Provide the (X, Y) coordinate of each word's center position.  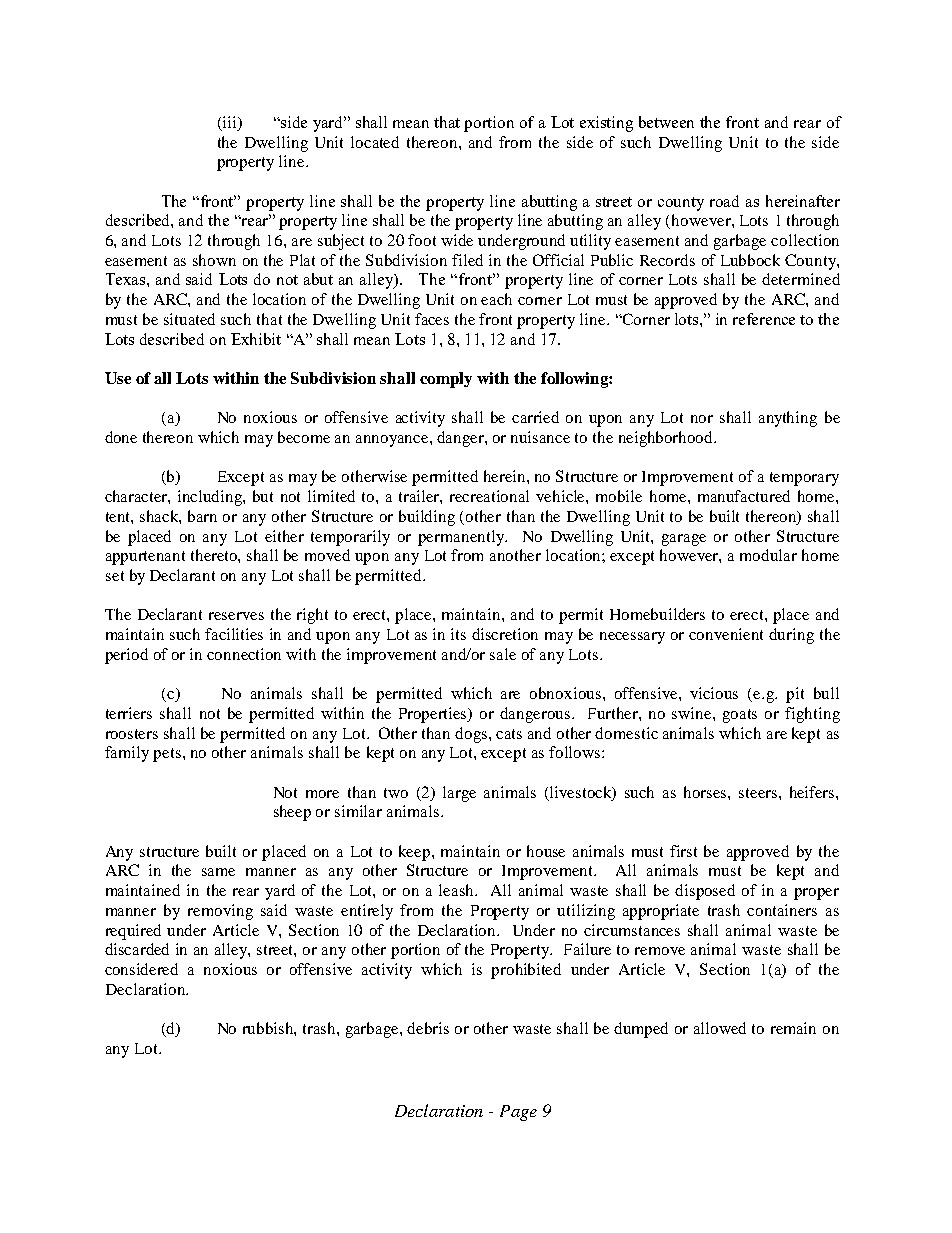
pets (168, 755)
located (375, 142)
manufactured (744, 496)
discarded (137, 949)
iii (231, 122)
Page (518, 1113)
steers (759, 793)
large (459, 794)
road (724, 201)
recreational (489, 496)
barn (202, 516)
